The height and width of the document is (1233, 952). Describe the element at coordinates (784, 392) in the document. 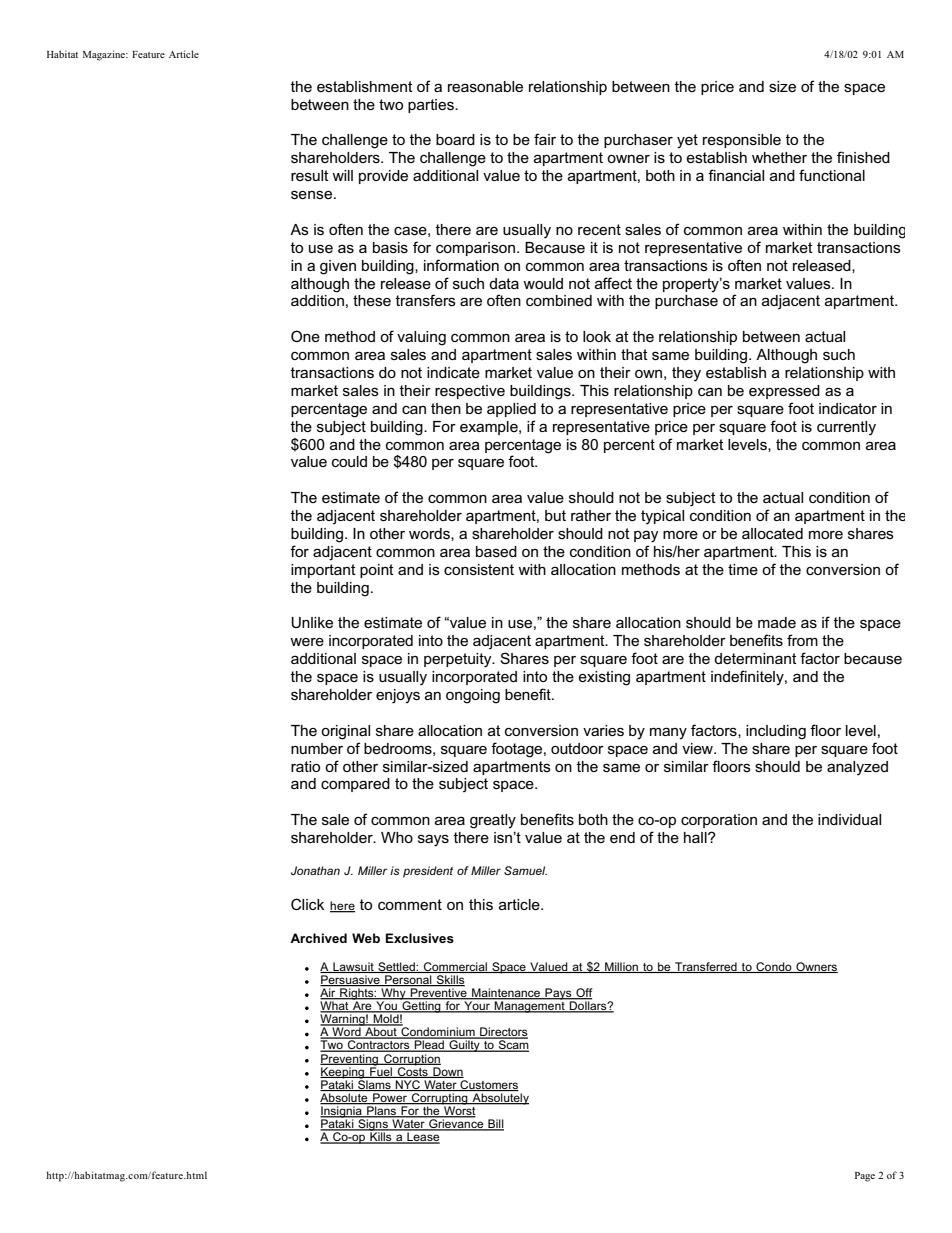

I see `expressed` at that location.
